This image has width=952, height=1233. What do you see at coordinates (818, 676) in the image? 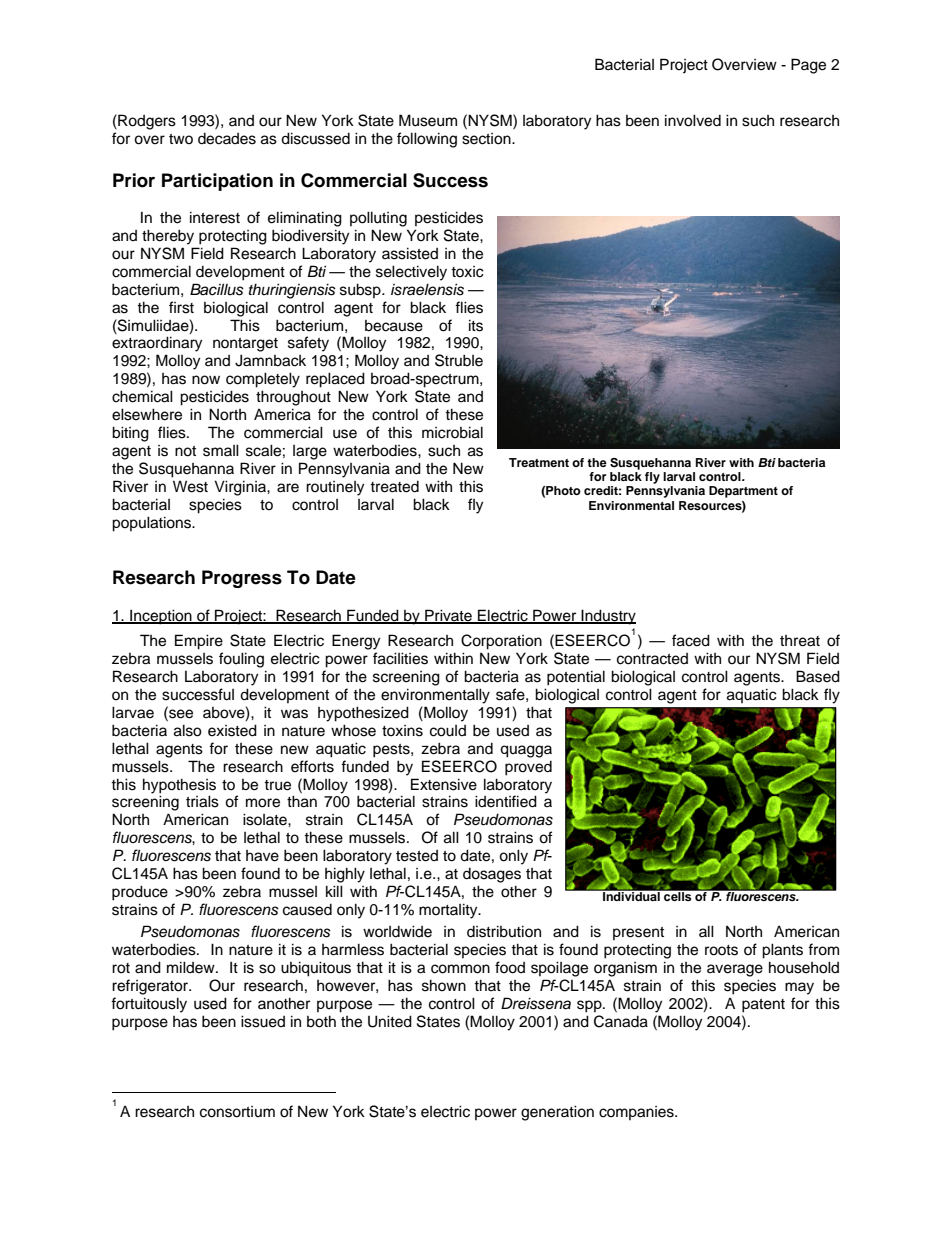
I see `Based` at bounding box center [818, 676].
